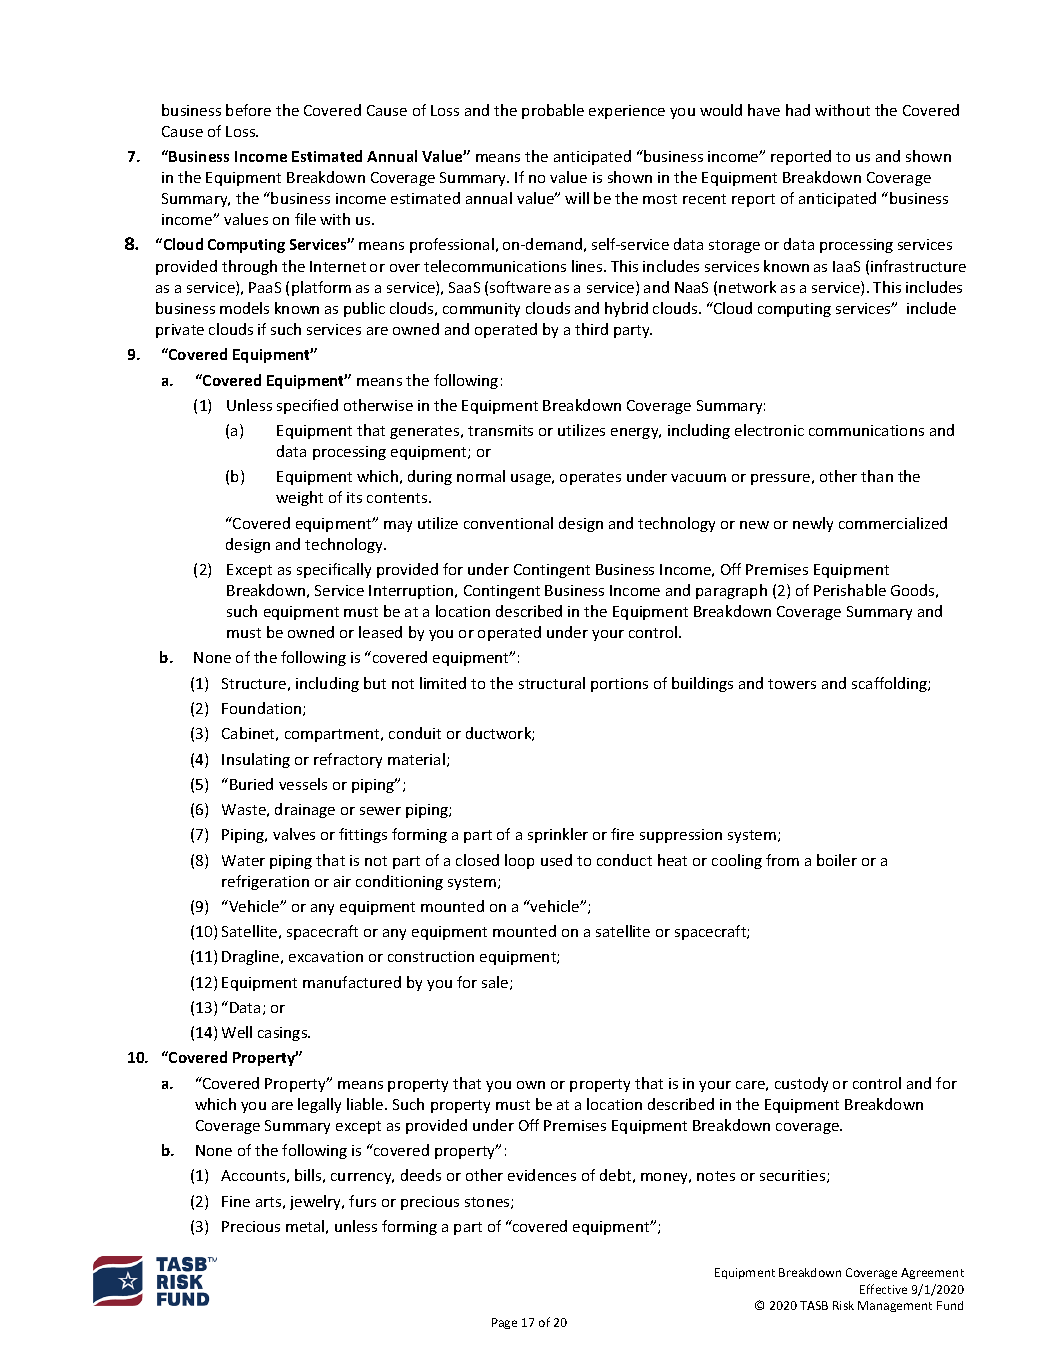 The width and height of the screenshot is (1058, 1369). I want to click on probable, so click(553, 111).
